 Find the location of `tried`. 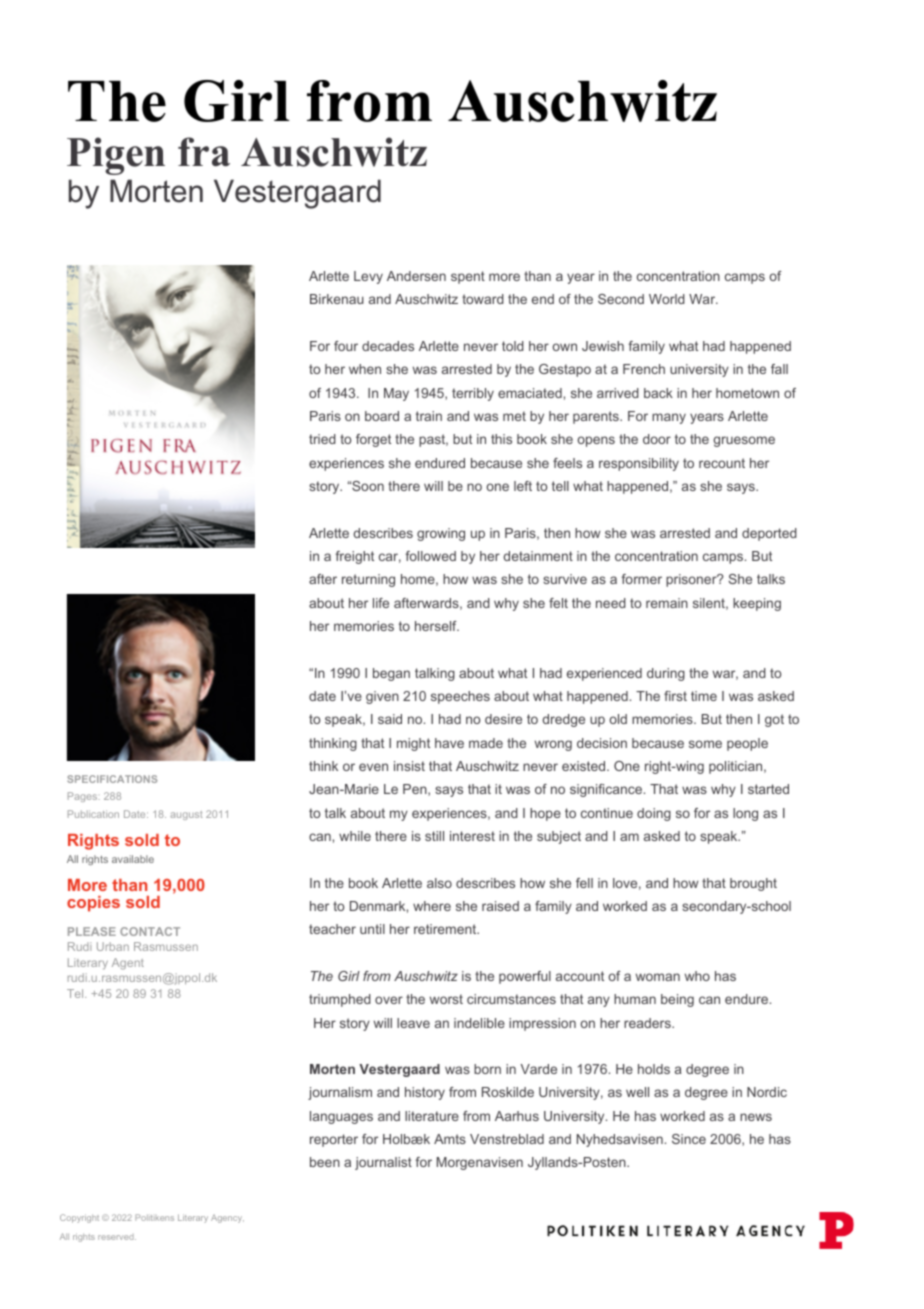

tried is located at coordinates (322, 439).
